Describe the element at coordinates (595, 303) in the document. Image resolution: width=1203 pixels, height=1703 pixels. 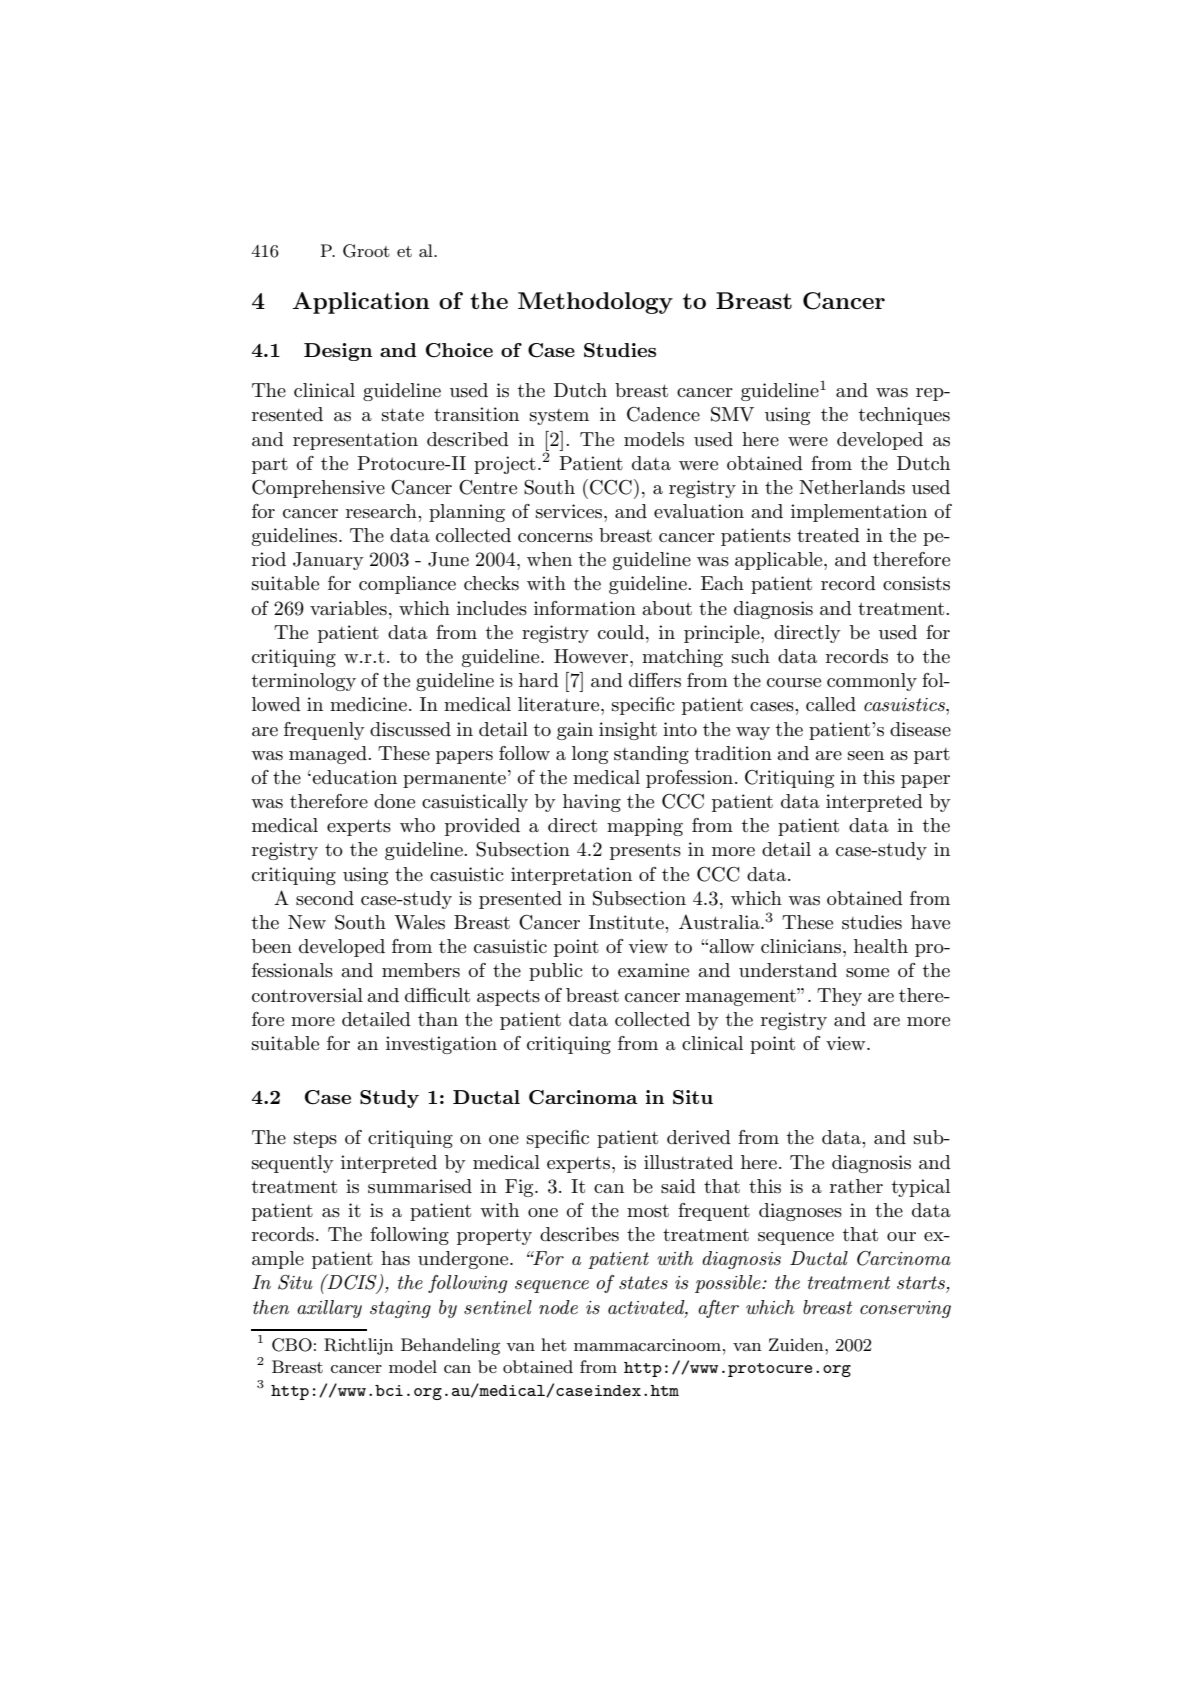
I see `Methodology` at that location.
